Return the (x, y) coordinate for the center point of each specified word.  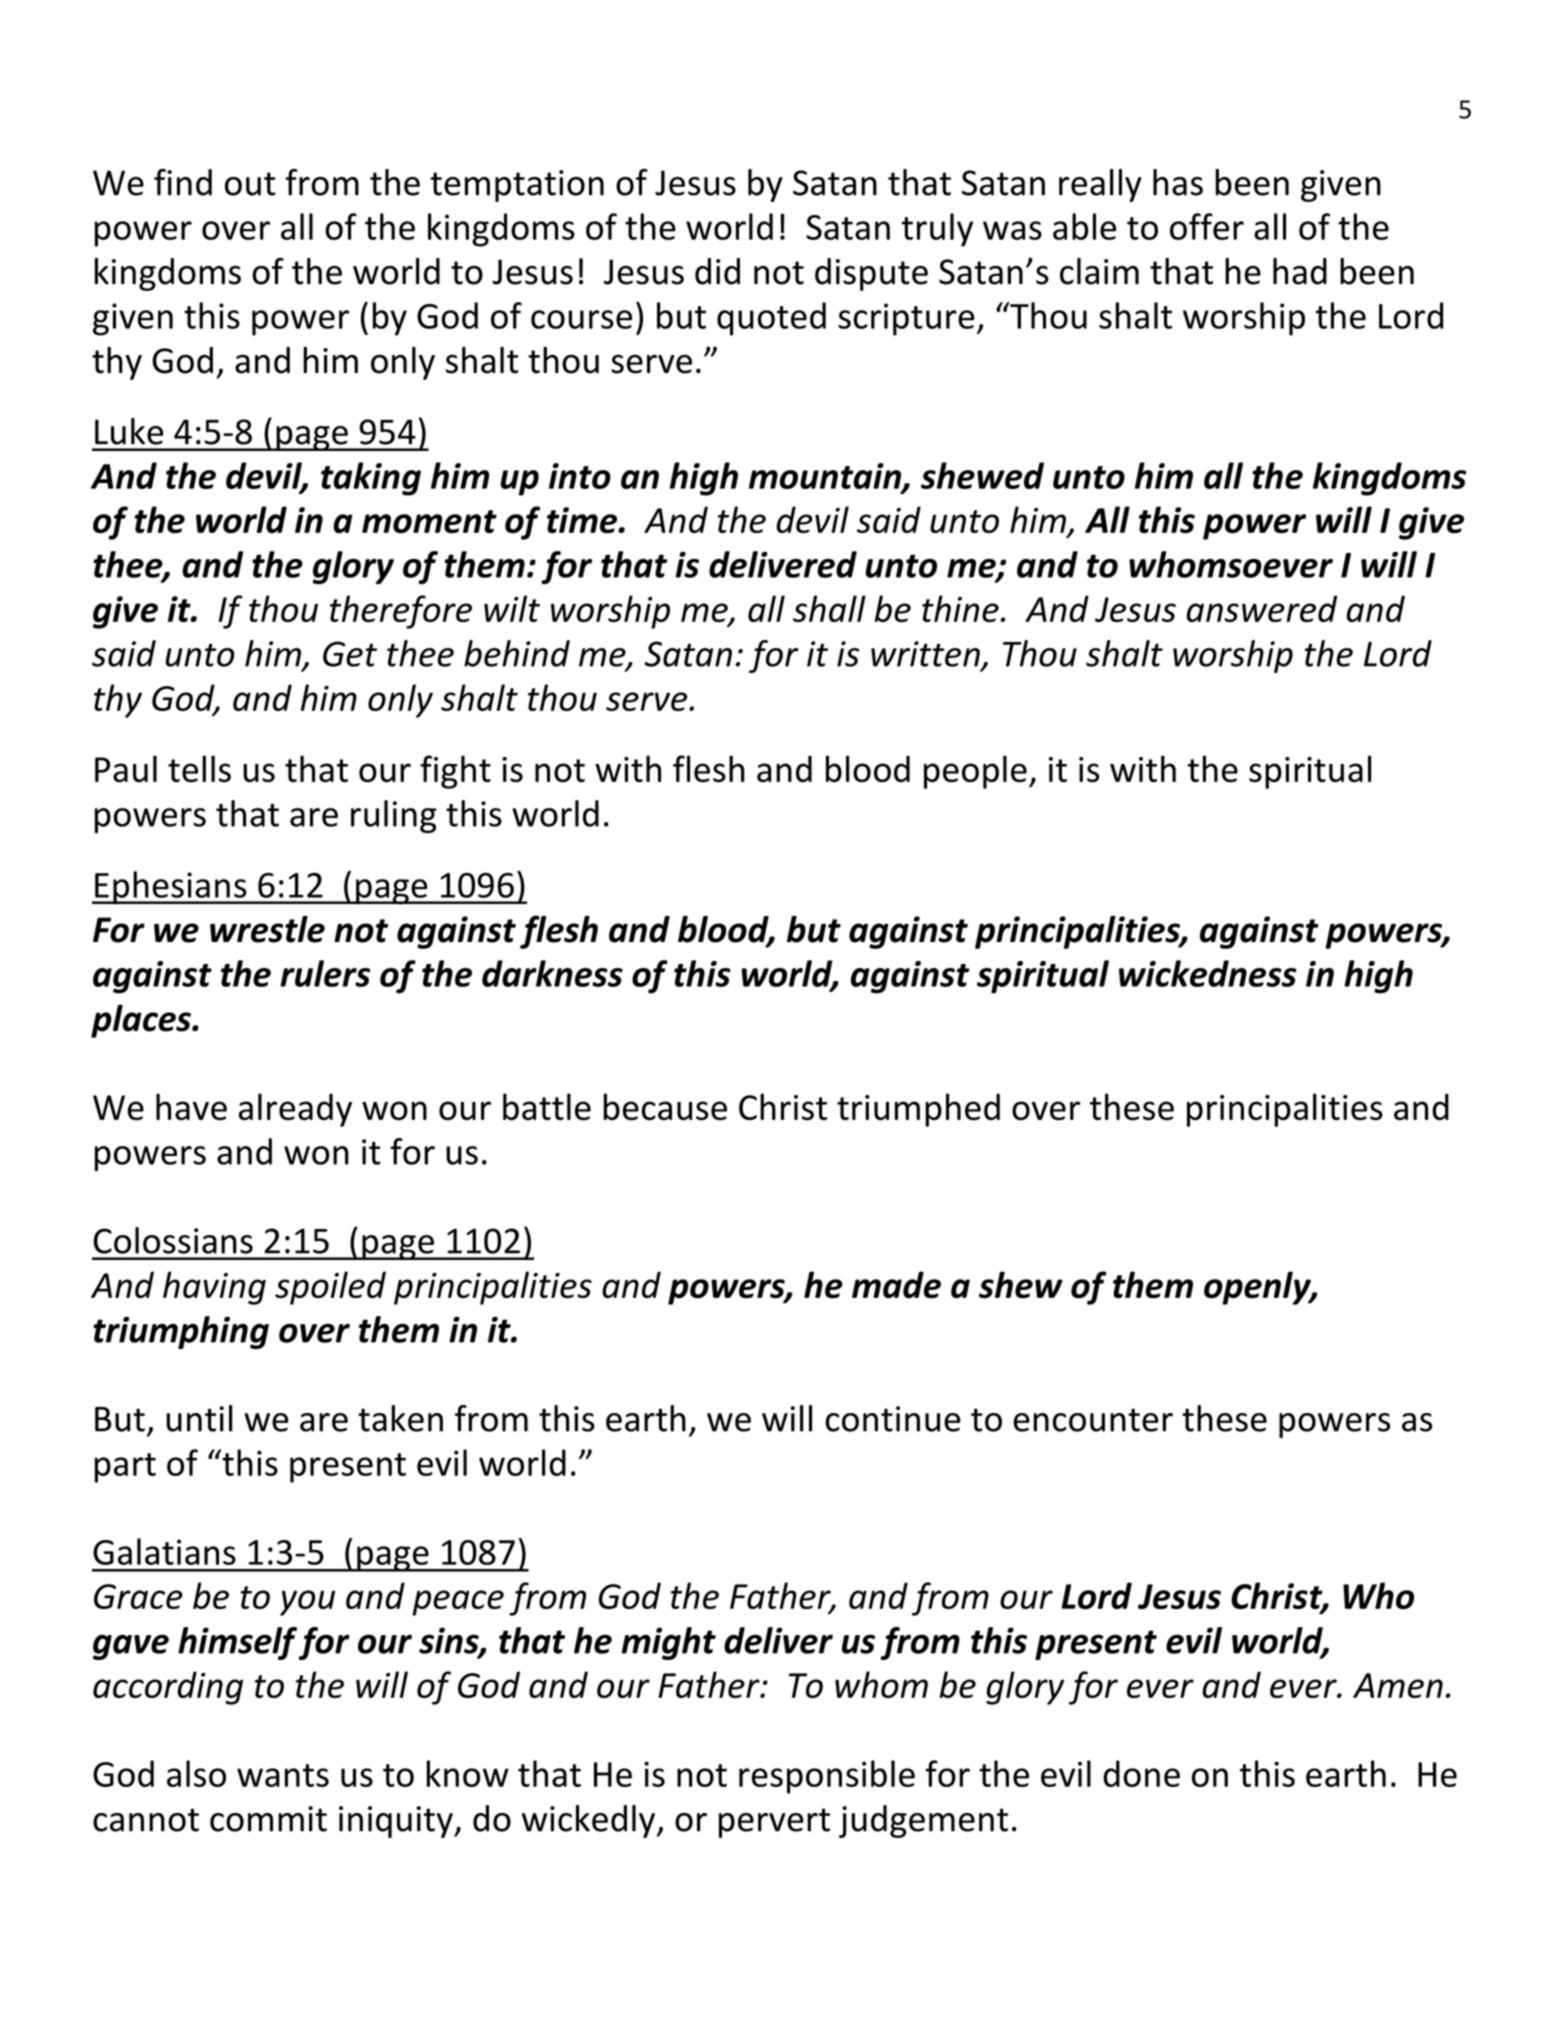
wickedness (1208, 973)
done (1141, 1773)
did (717, 271)
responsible (827, 1777)
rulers (325, 973)
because (665, 1107)
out (250, 184)
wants (283, 1775)
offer (1207, 226)
